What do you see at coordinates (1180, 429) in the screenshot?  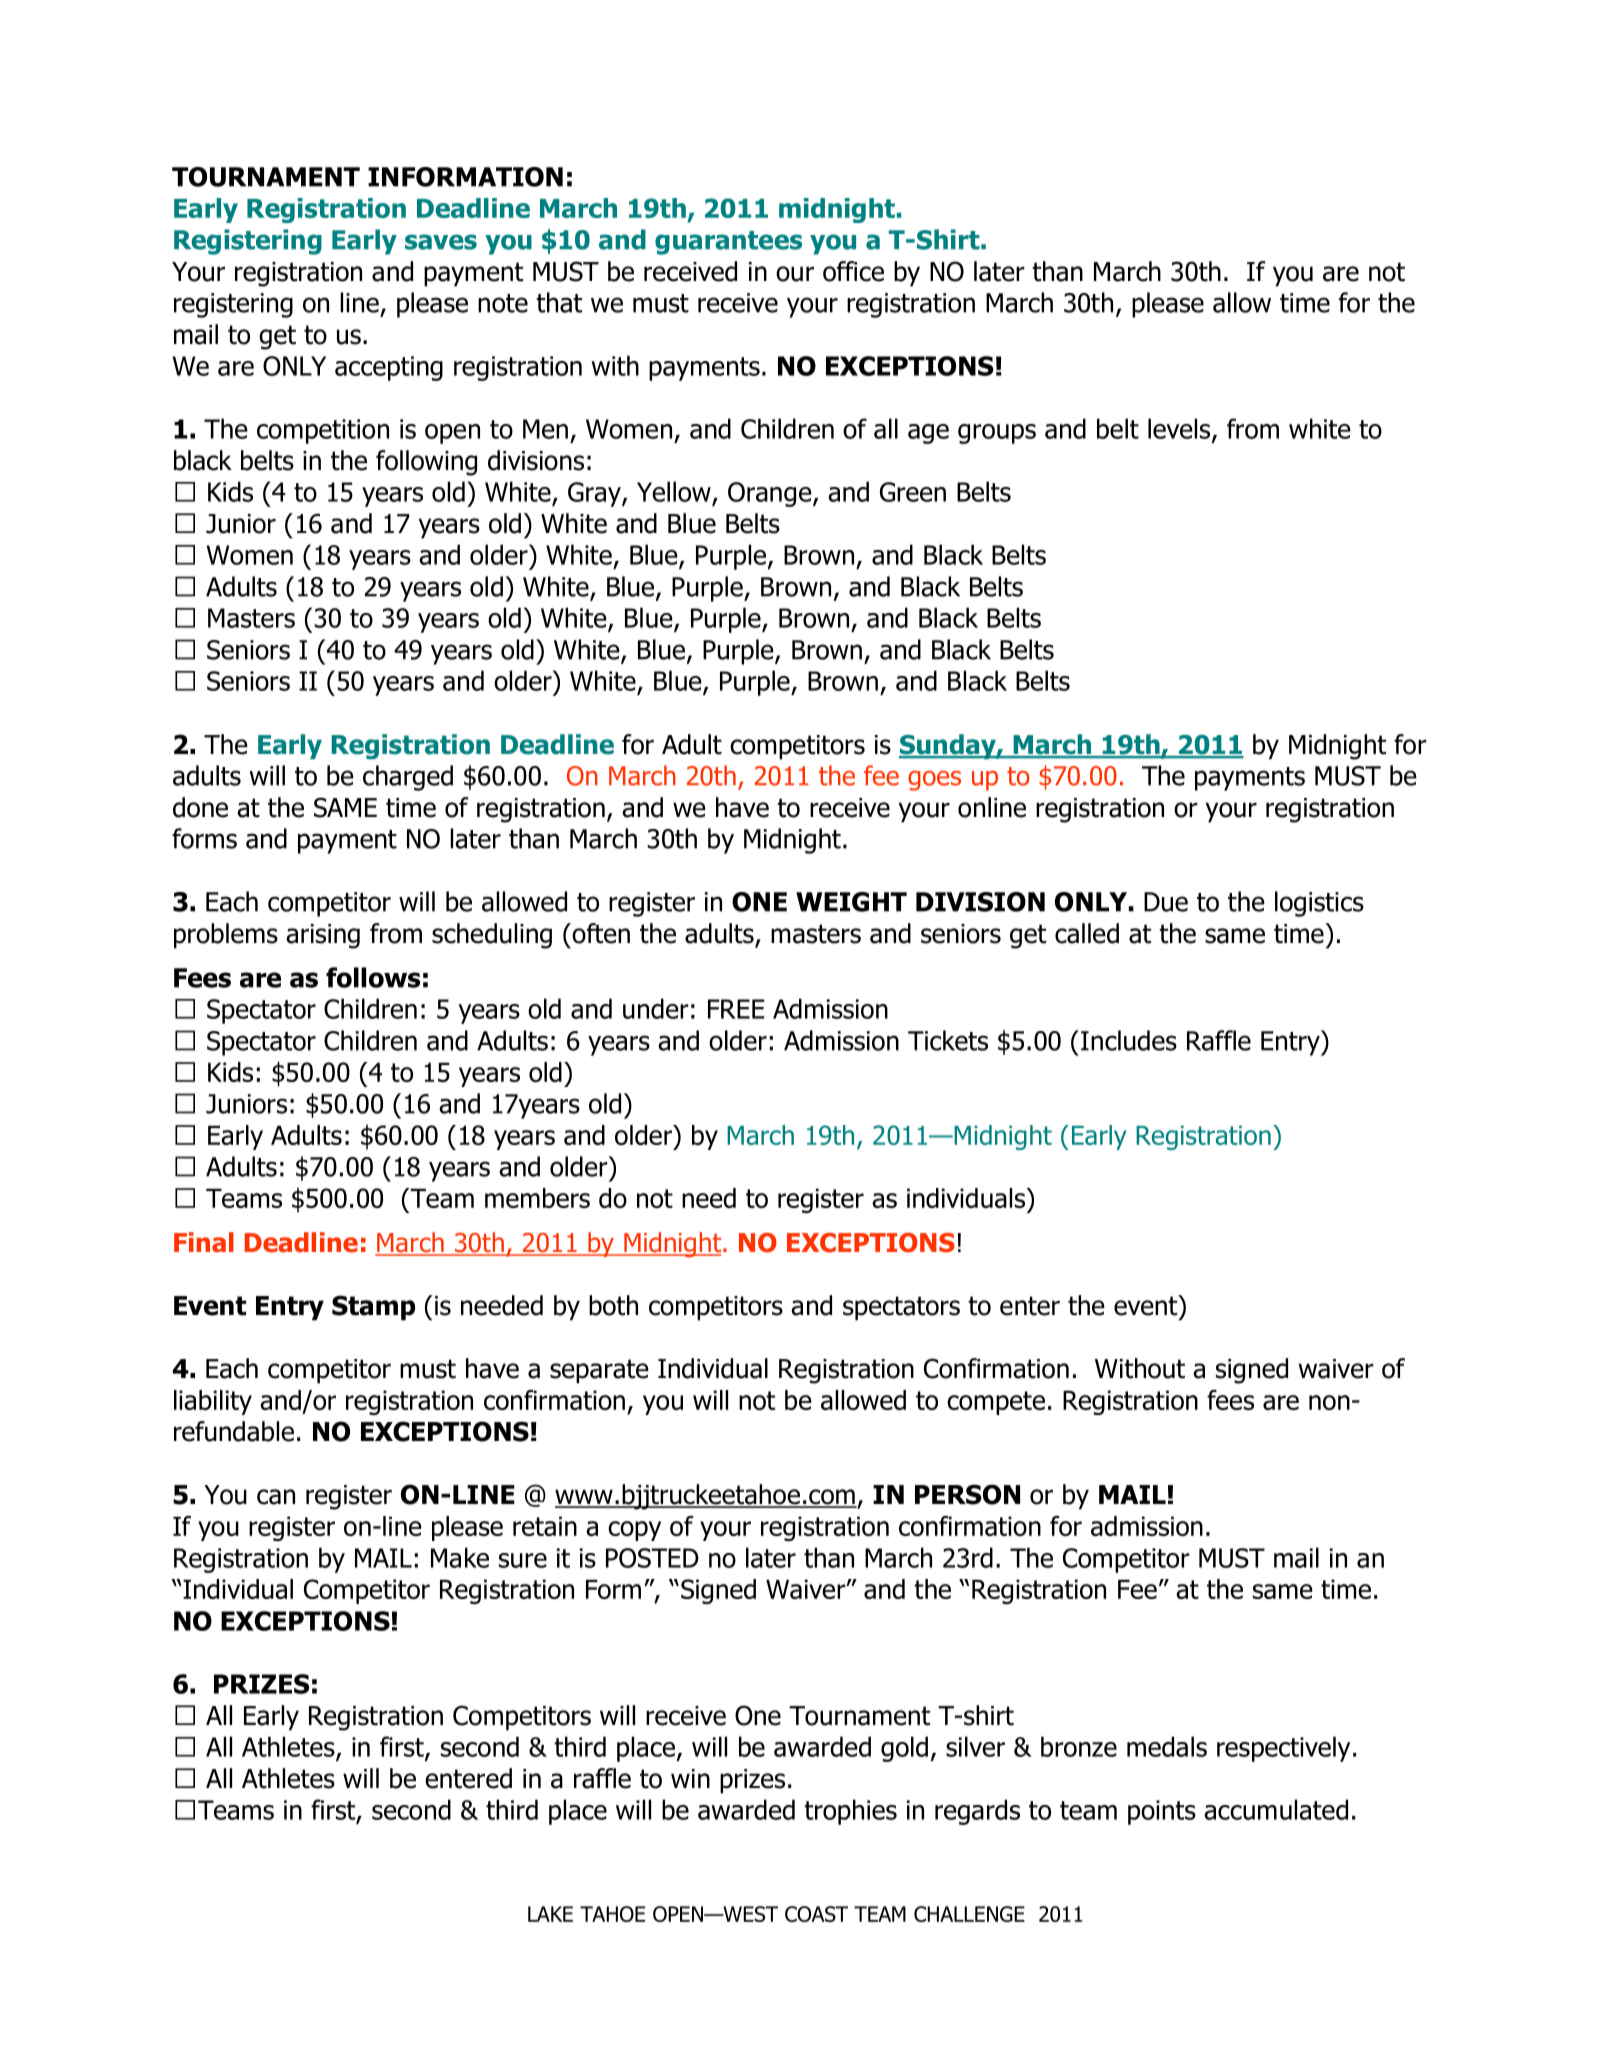 I see `levels` at bounding box center [1180, 429].
